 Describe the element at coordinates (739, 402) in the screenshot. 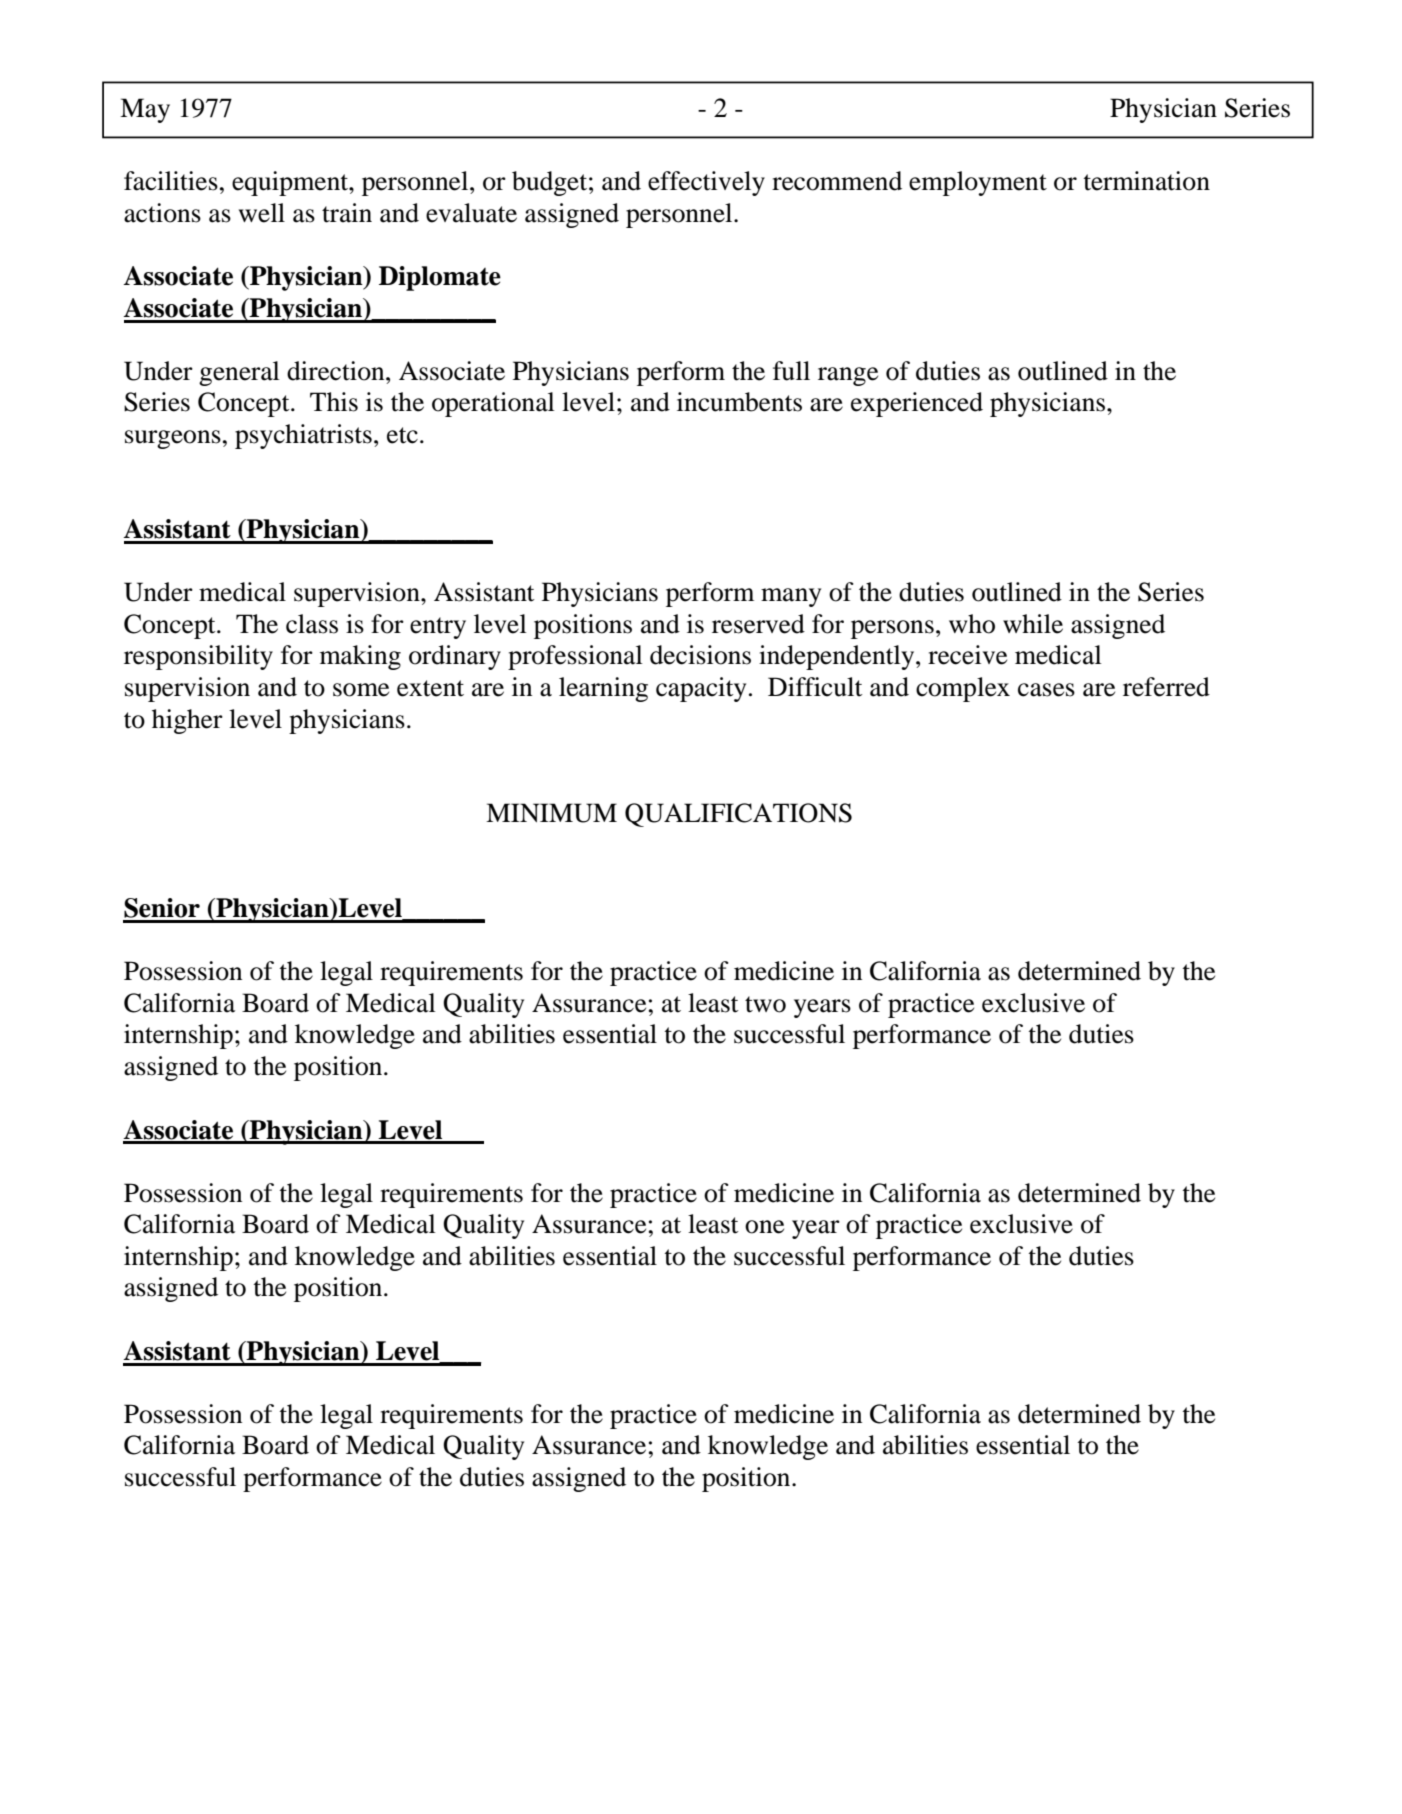

I see `incumbents` at that location.
